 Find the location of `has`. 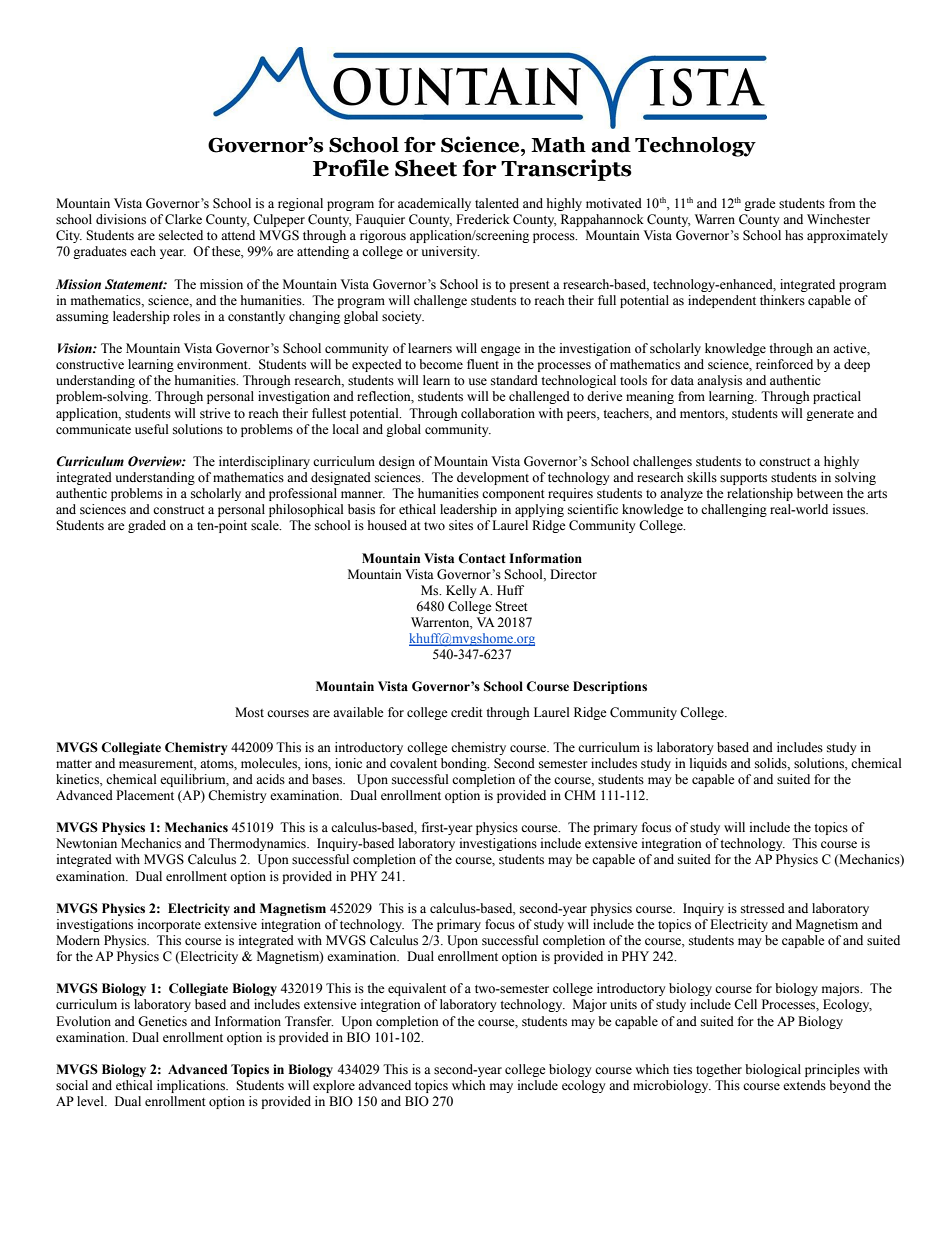

has is located at coordinates (794, 235).
